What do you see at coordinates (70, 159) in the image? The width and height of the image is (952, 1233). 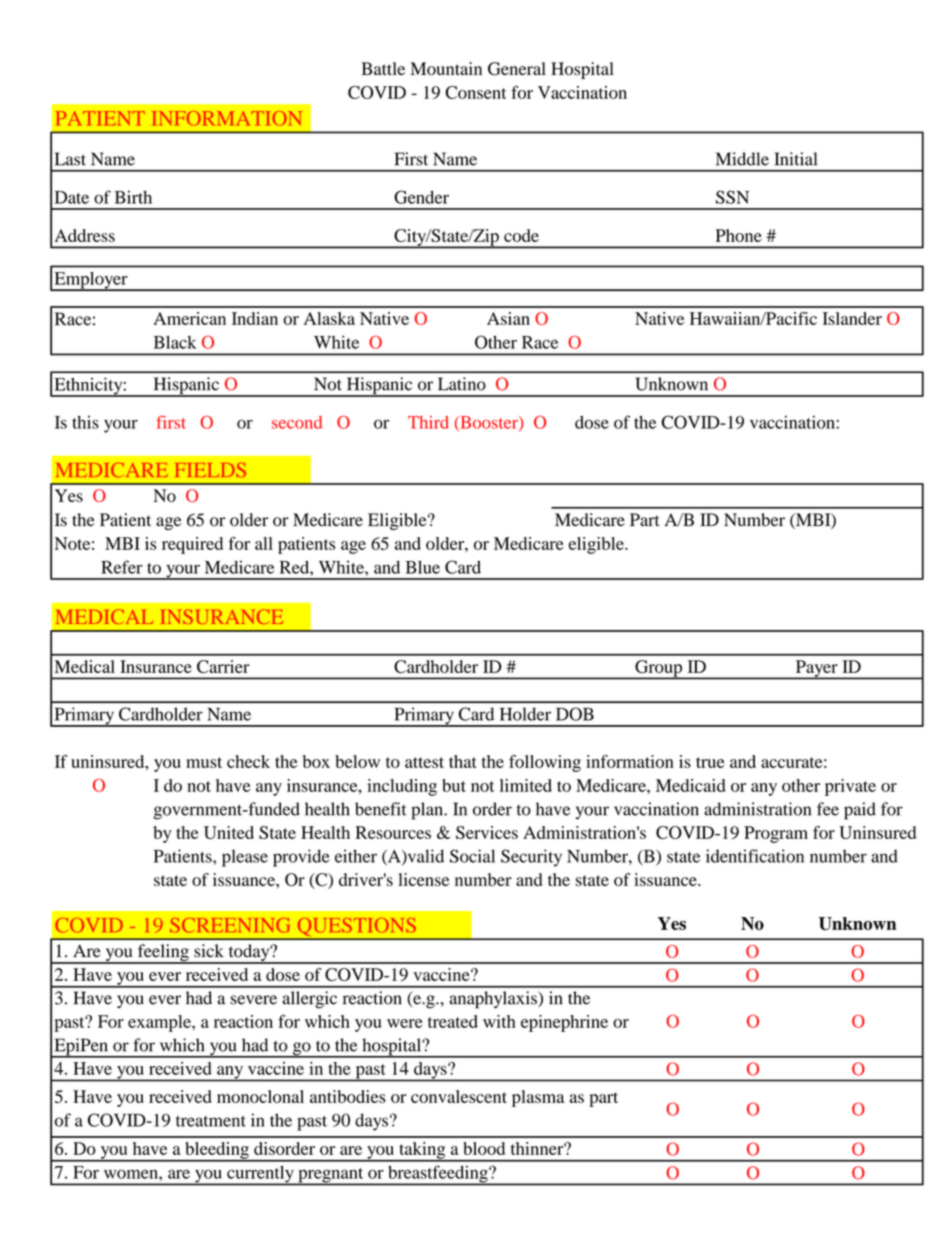 I see `Last` at bounding box center [70, 159].
